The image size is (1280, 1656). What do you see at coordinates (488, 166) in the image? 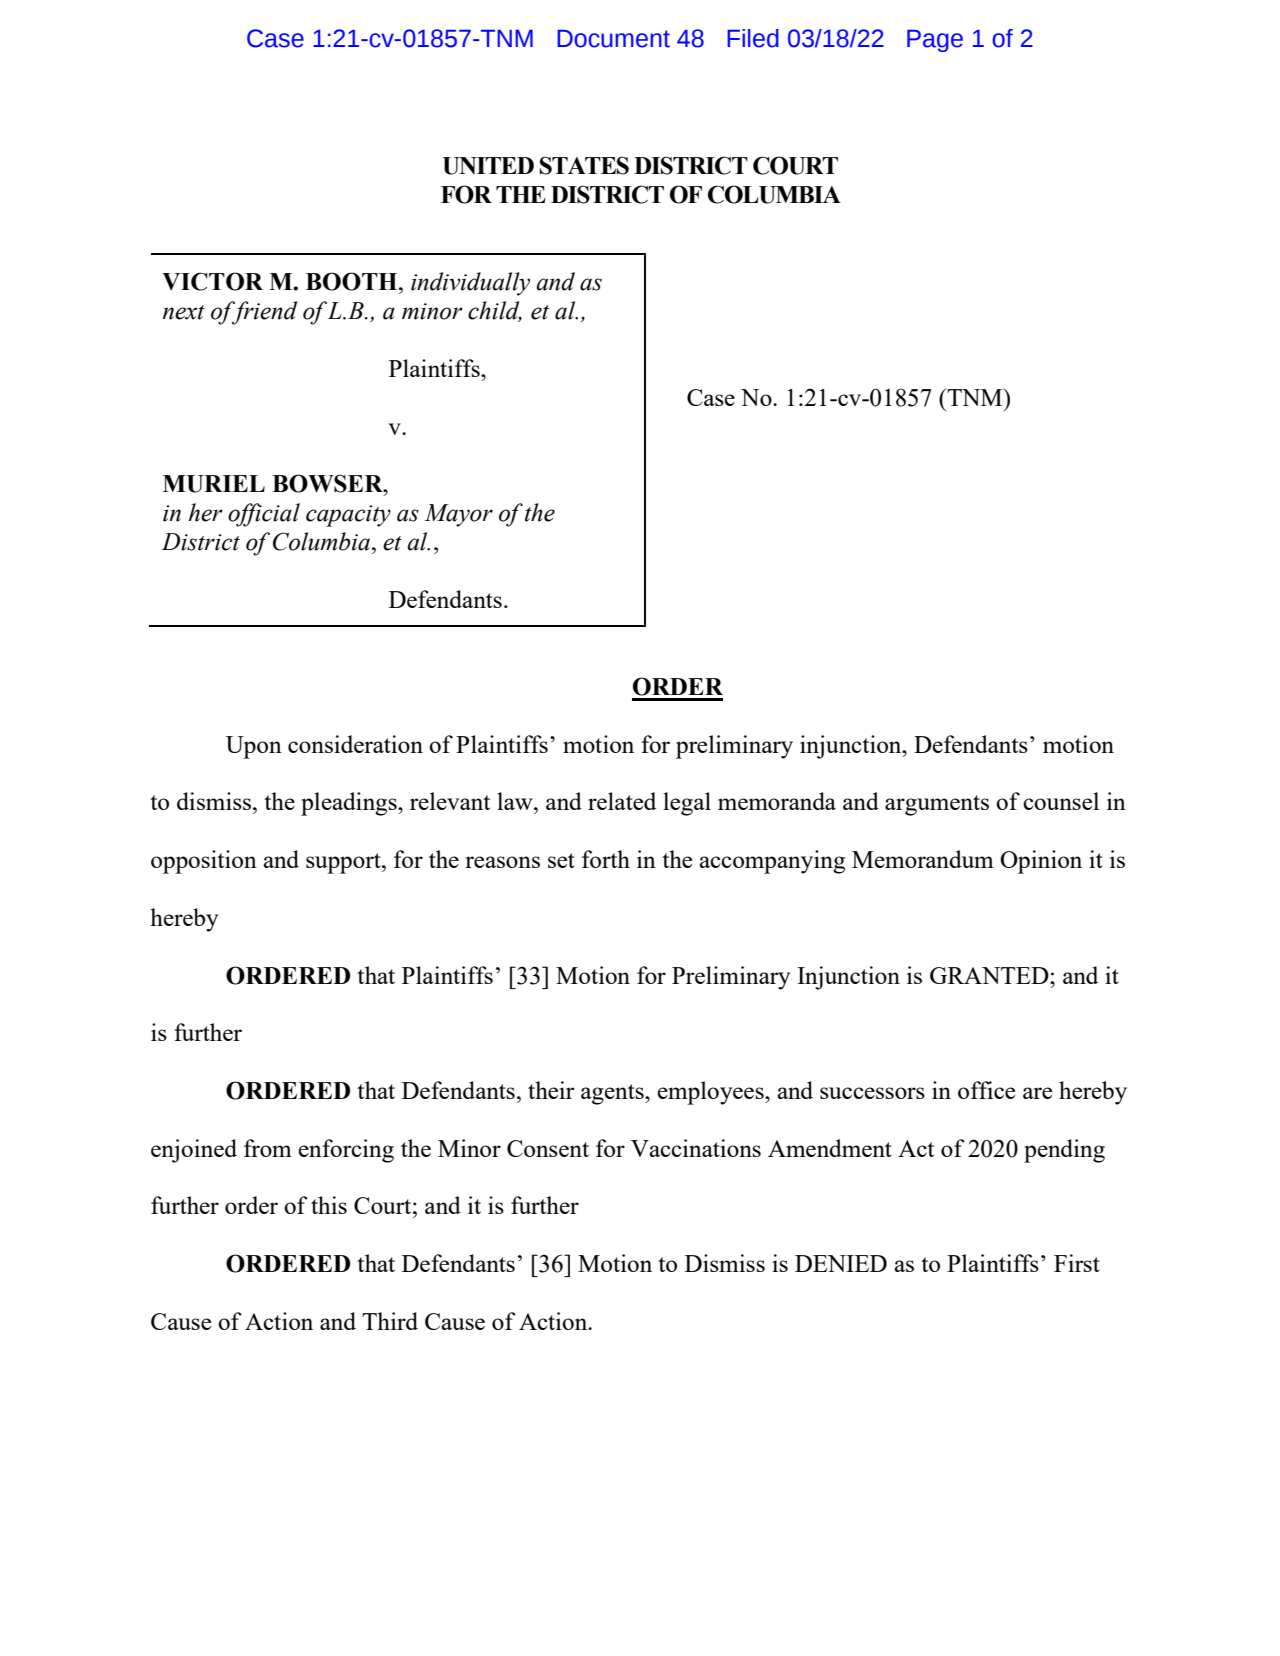
I see `UNITED` at bounding box center [488, 166].
